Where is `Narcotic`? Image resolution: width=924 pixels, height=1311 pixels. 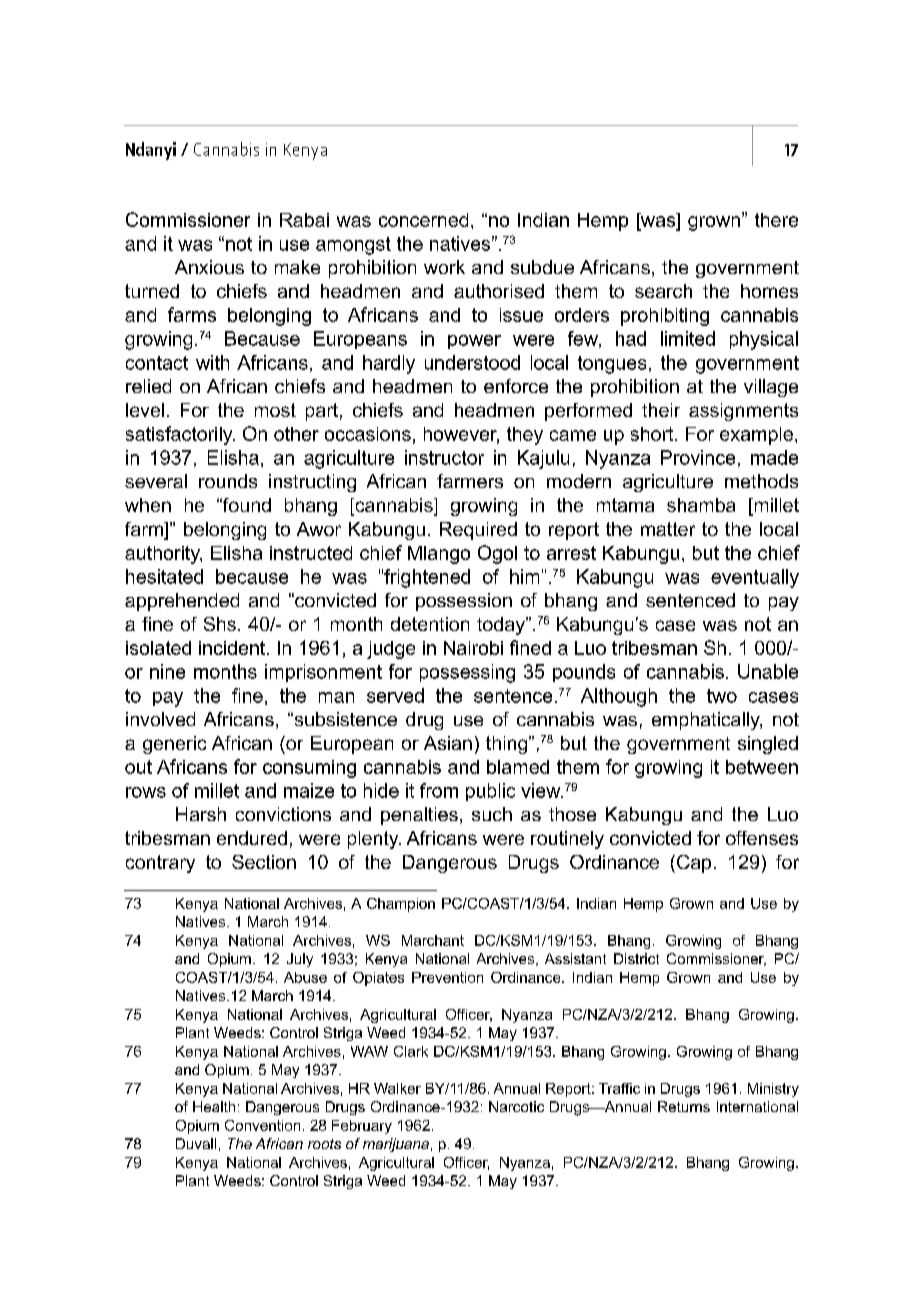
Narcotic is located at coordinates (516, 1106).
